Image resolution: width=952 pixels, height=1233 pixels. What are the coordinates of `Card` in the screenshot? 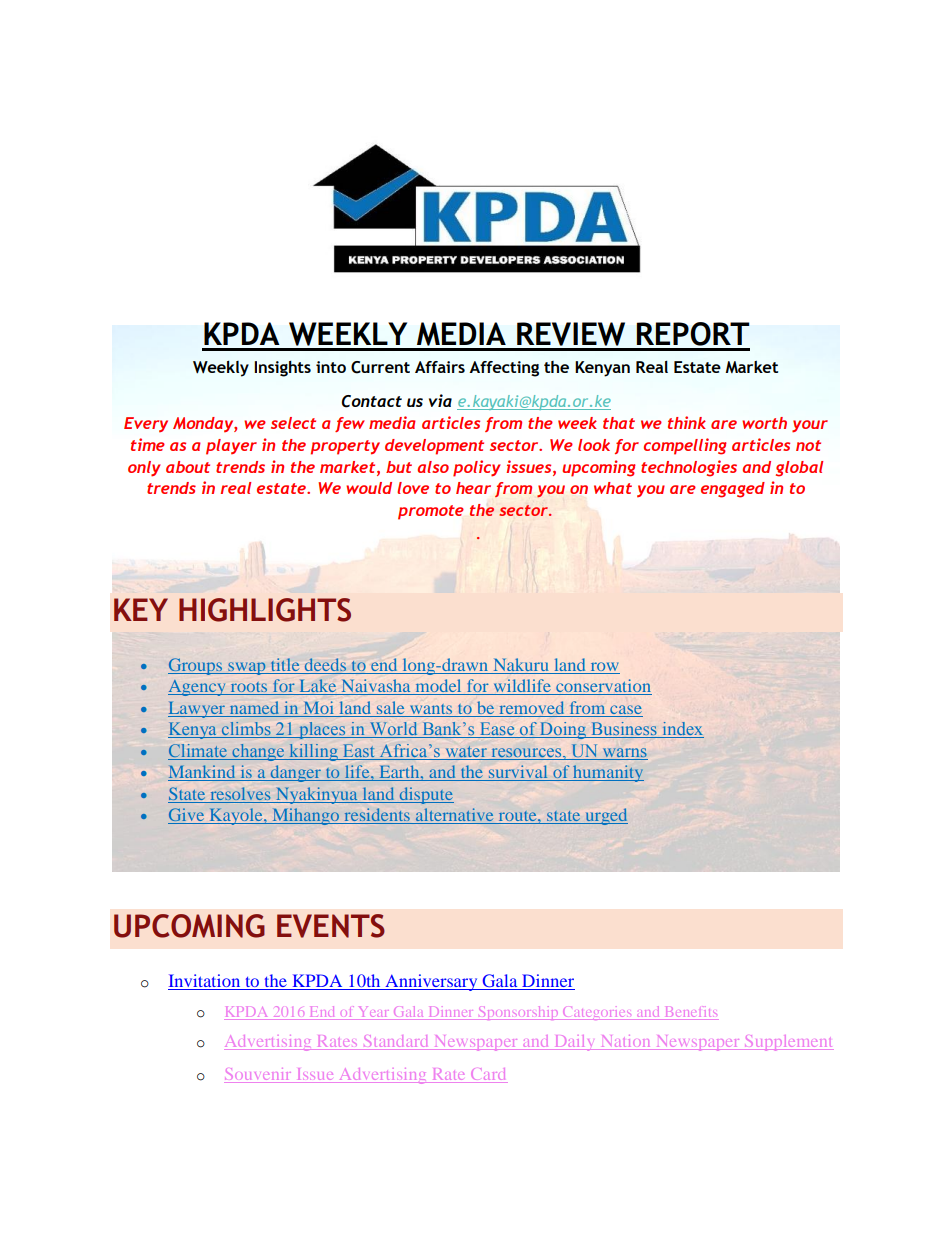 It's located at (488, 1074).
